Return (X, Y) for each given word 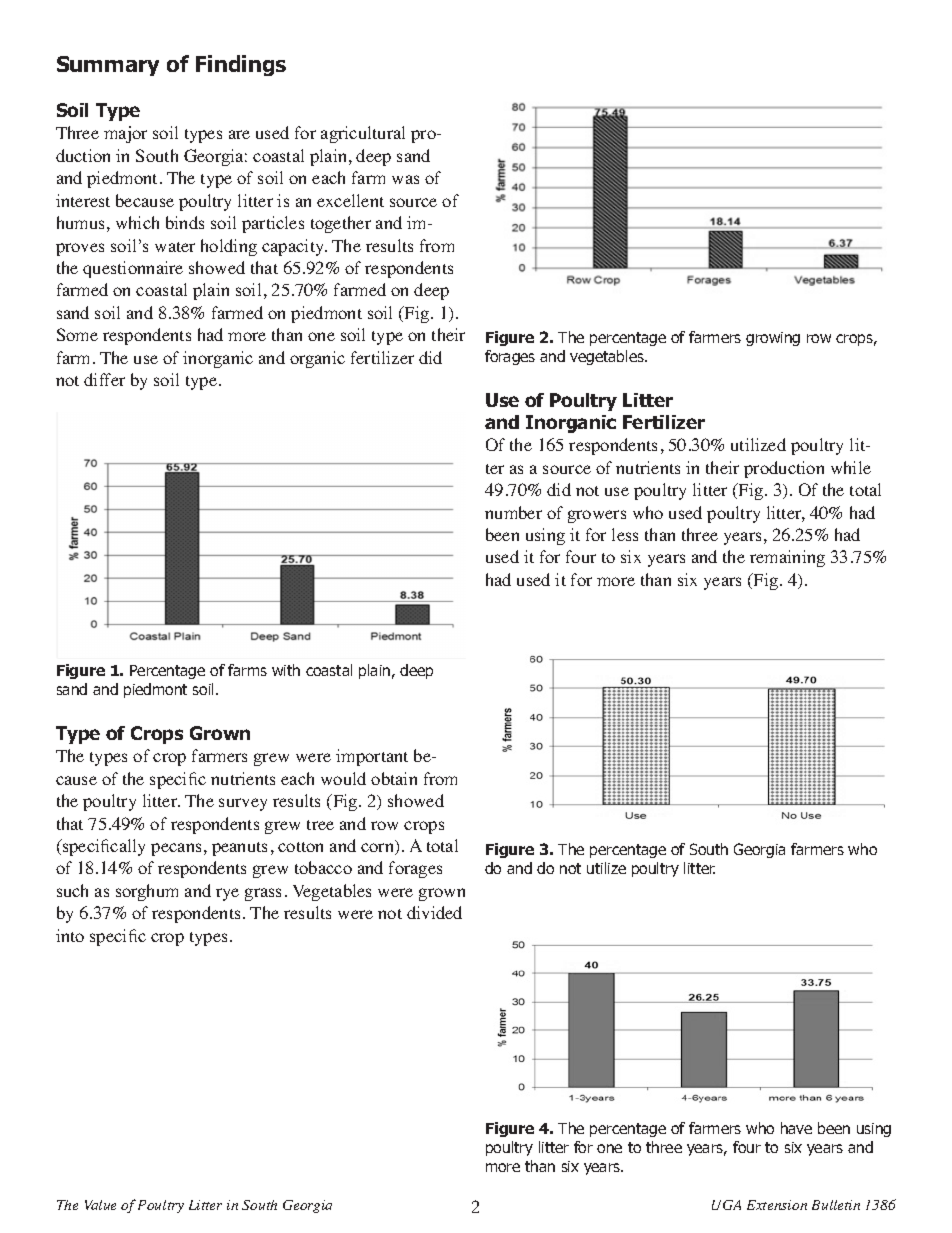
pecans (176, 849)
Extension (777, 1205)
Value (100, 1205)
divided (434, 912)
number (513, 512)
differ (104, 379)
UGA (726, 1205)
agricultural (363, 134)
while (851, 467)
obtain (394, 778)
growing (773, 339)
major (125, 134)
